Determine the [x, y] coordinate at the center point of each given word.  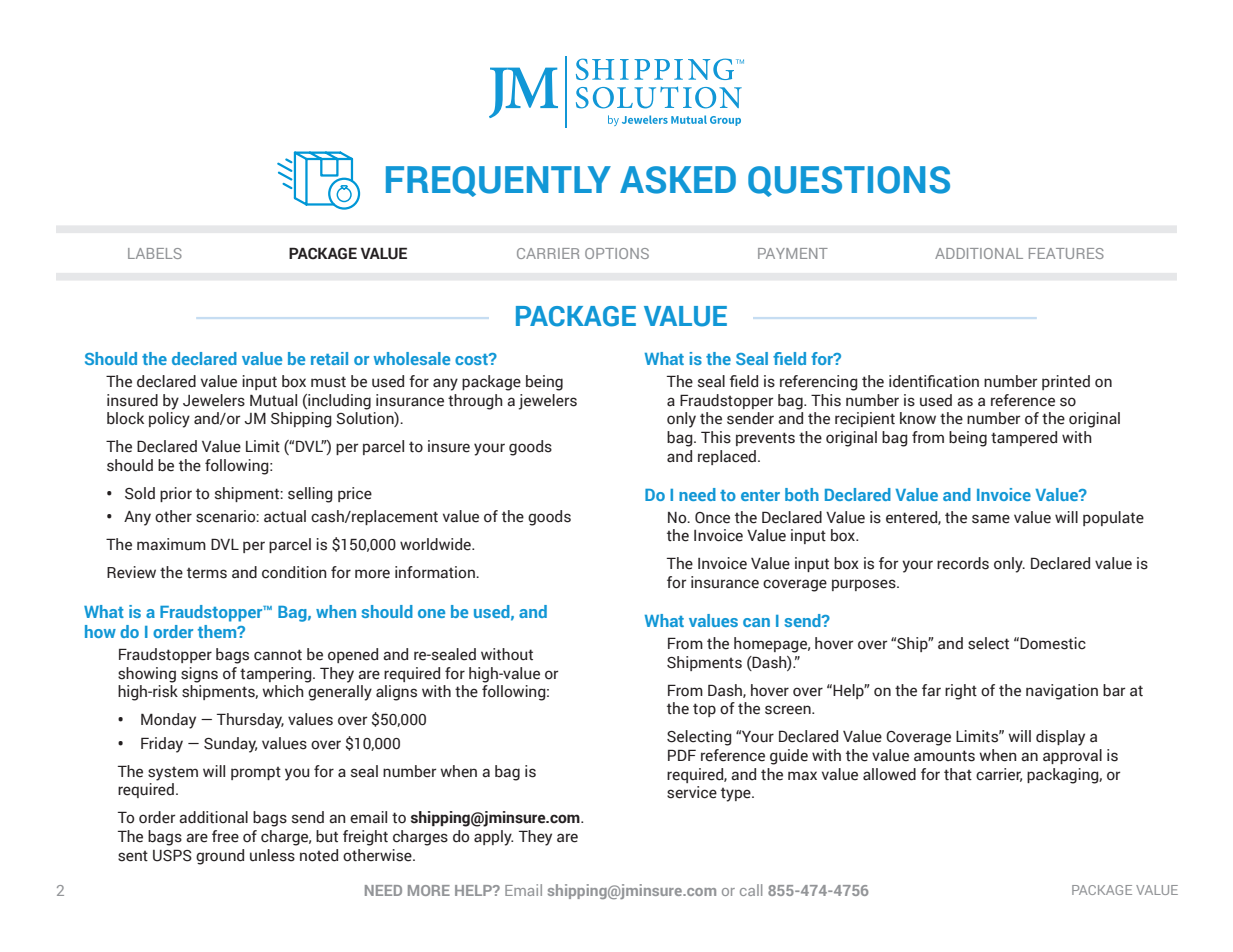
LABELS [155, 253]
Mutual [273, 400]
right [961, 692]
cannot [278, 655]
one [431, 613]
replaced [727, 457]
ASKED [678, 180]
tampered [1024, 438]
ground [220, 857]
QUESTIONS [849, 181]
